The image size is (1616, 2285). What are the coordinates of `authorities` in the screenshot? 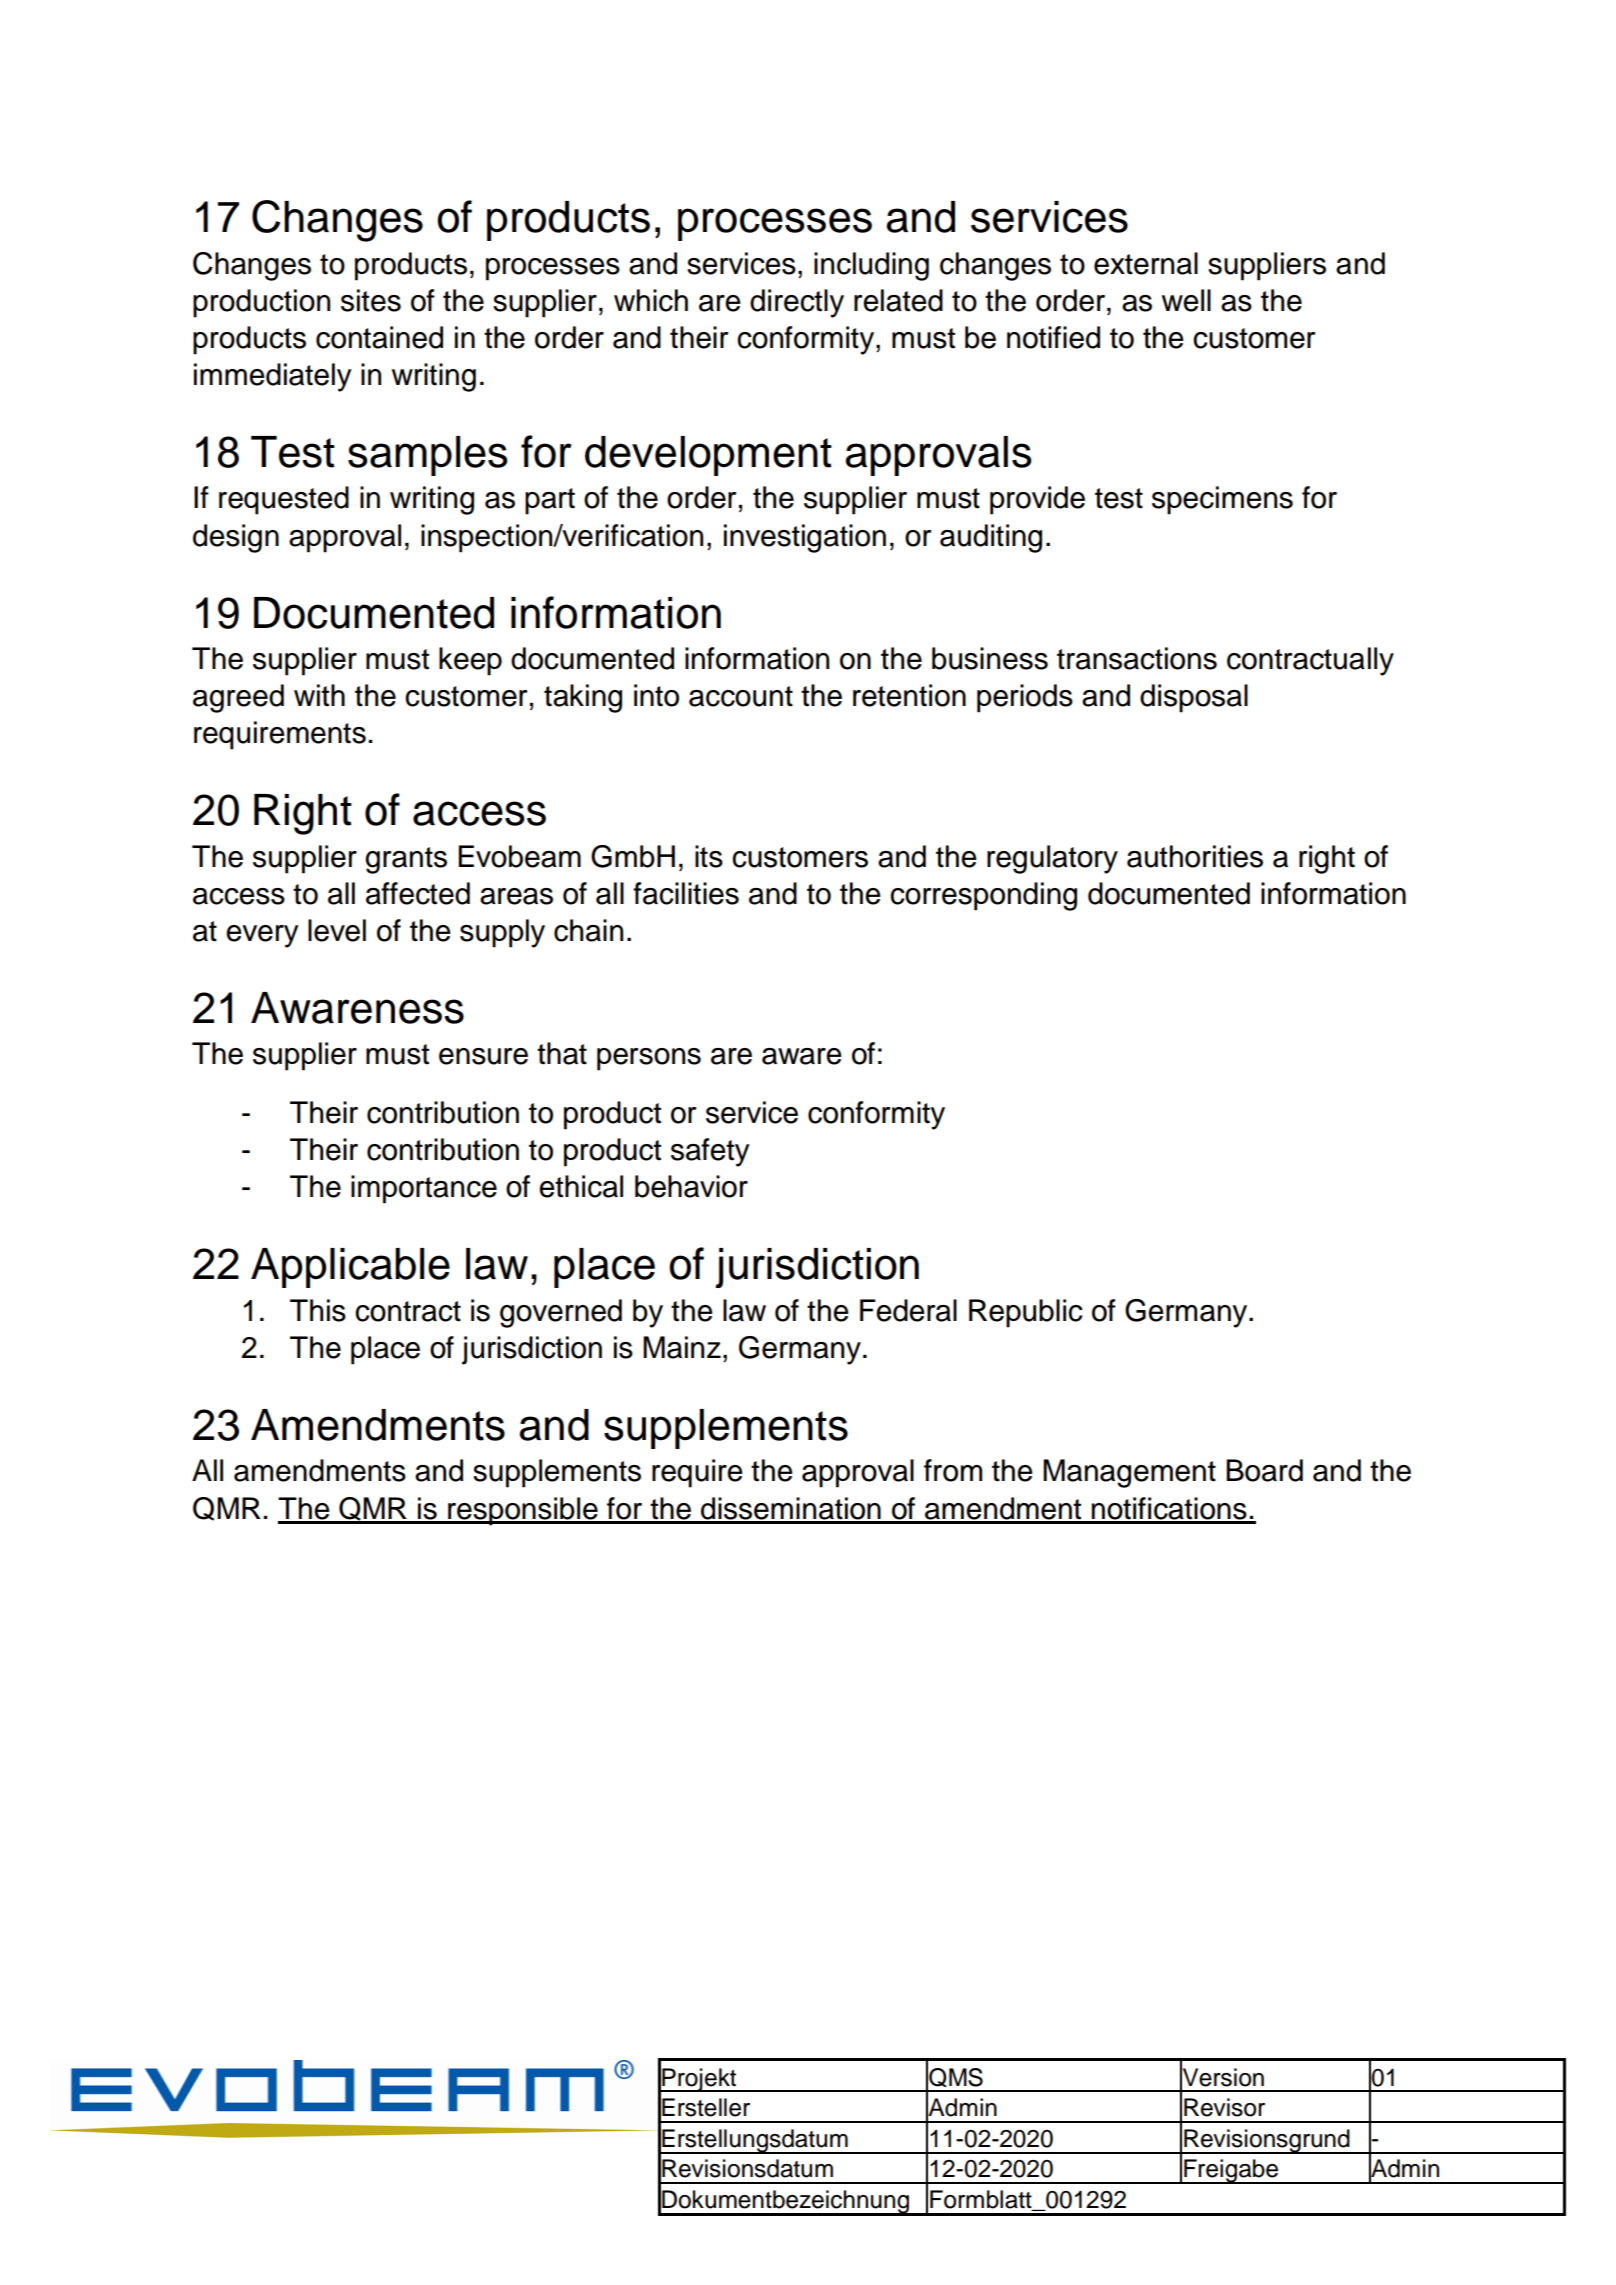 It's located at (1195, 856).
